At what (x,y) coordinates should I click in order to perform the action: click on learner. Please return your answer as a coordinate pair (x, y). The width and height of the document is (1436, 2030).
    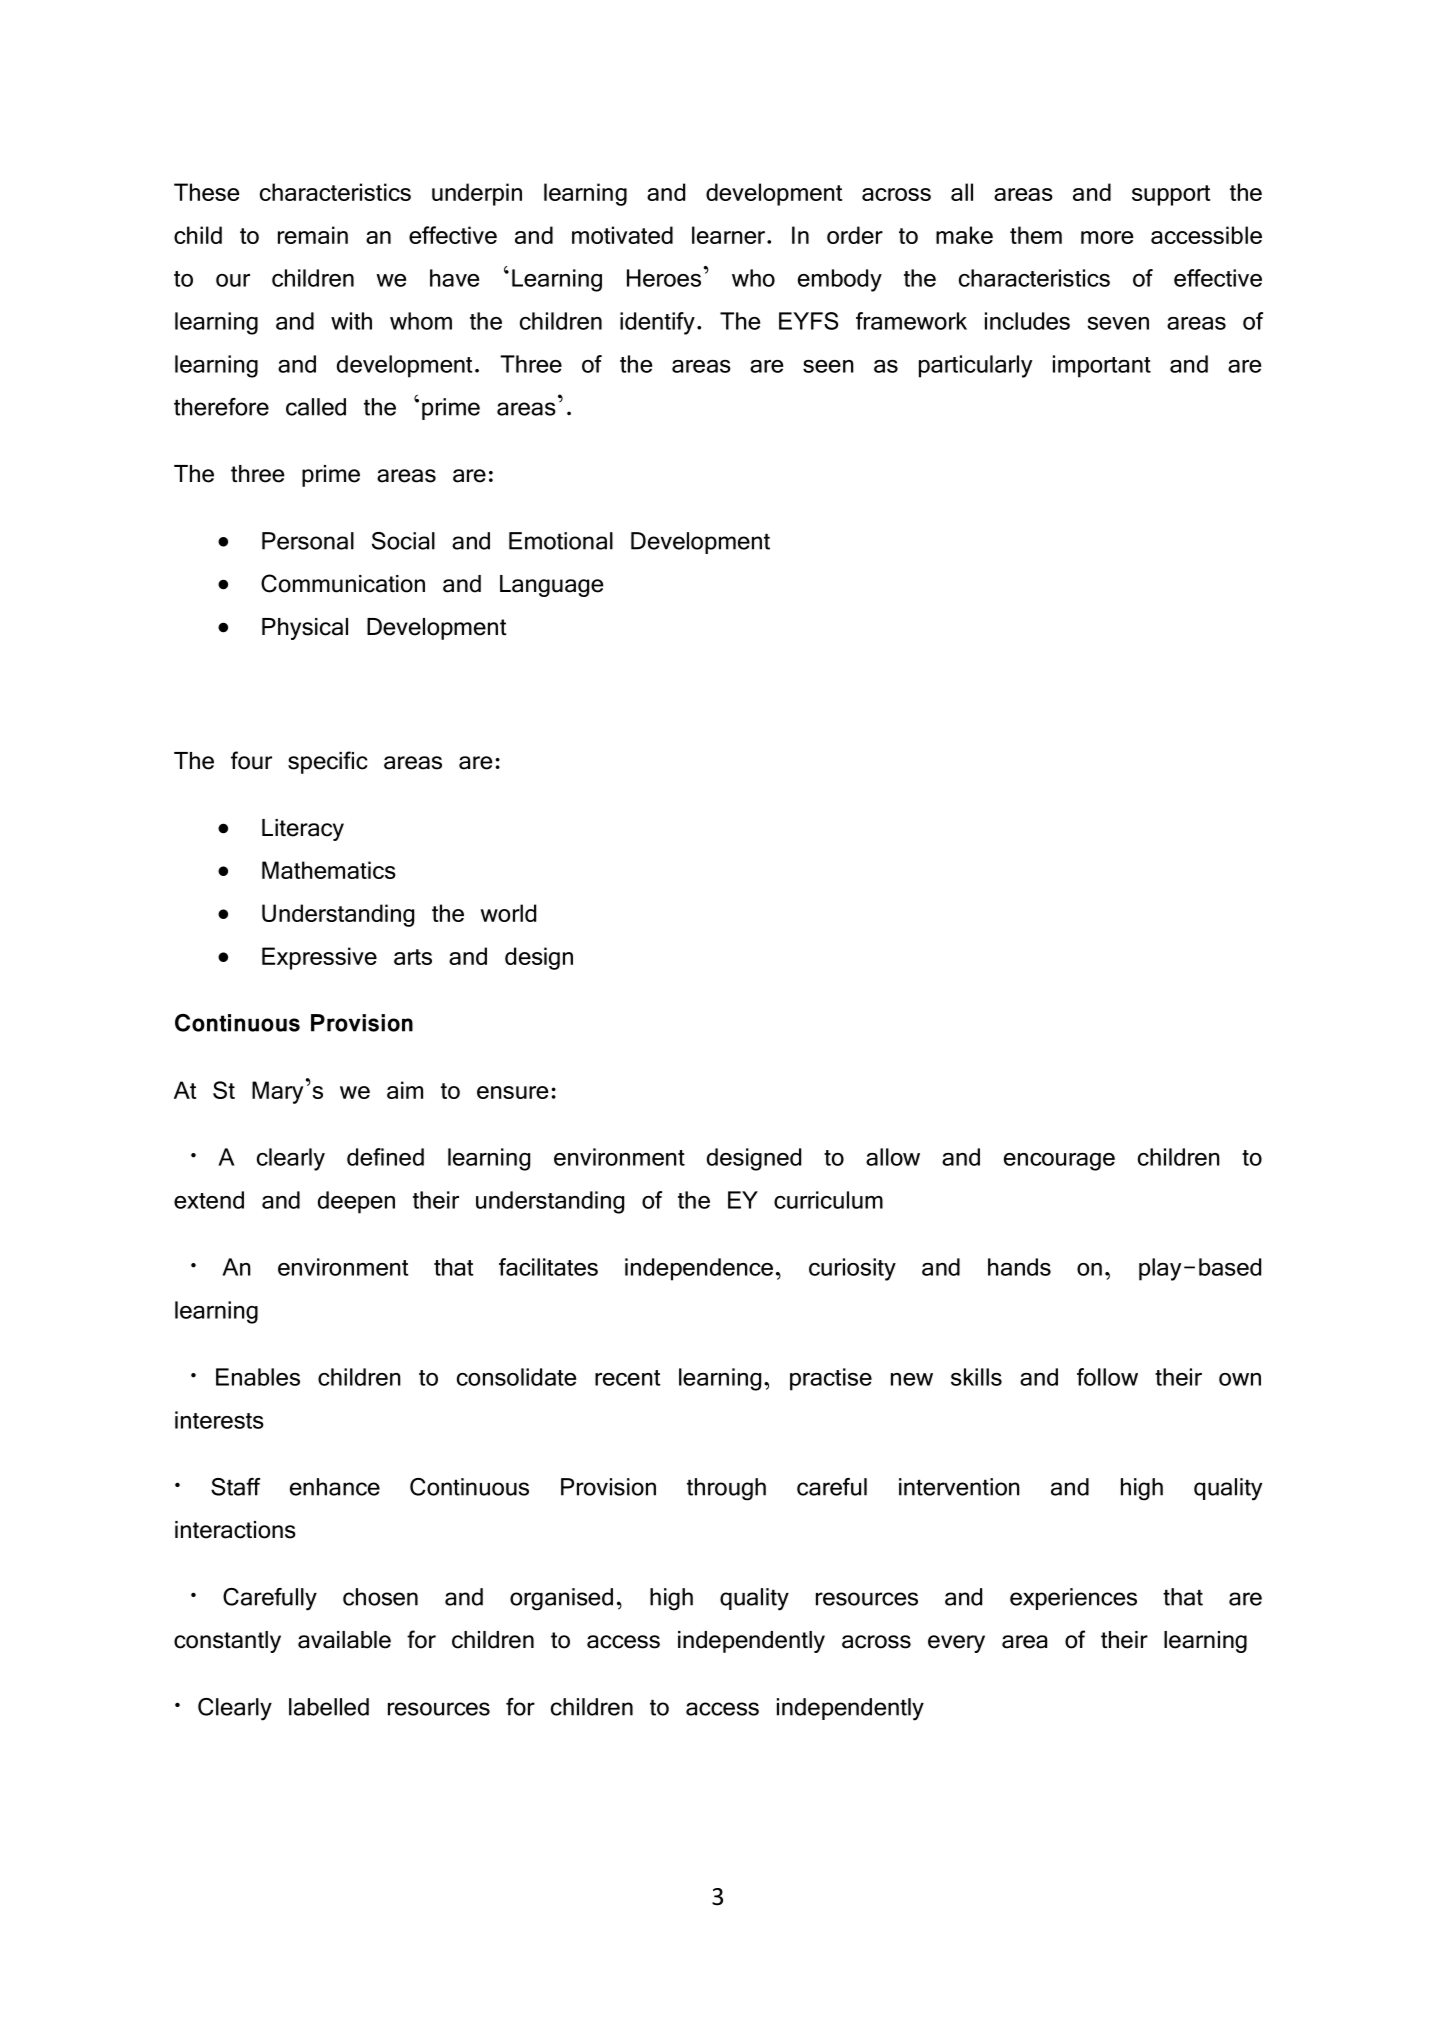
    Looking at the image, I should click on (728, 235).
